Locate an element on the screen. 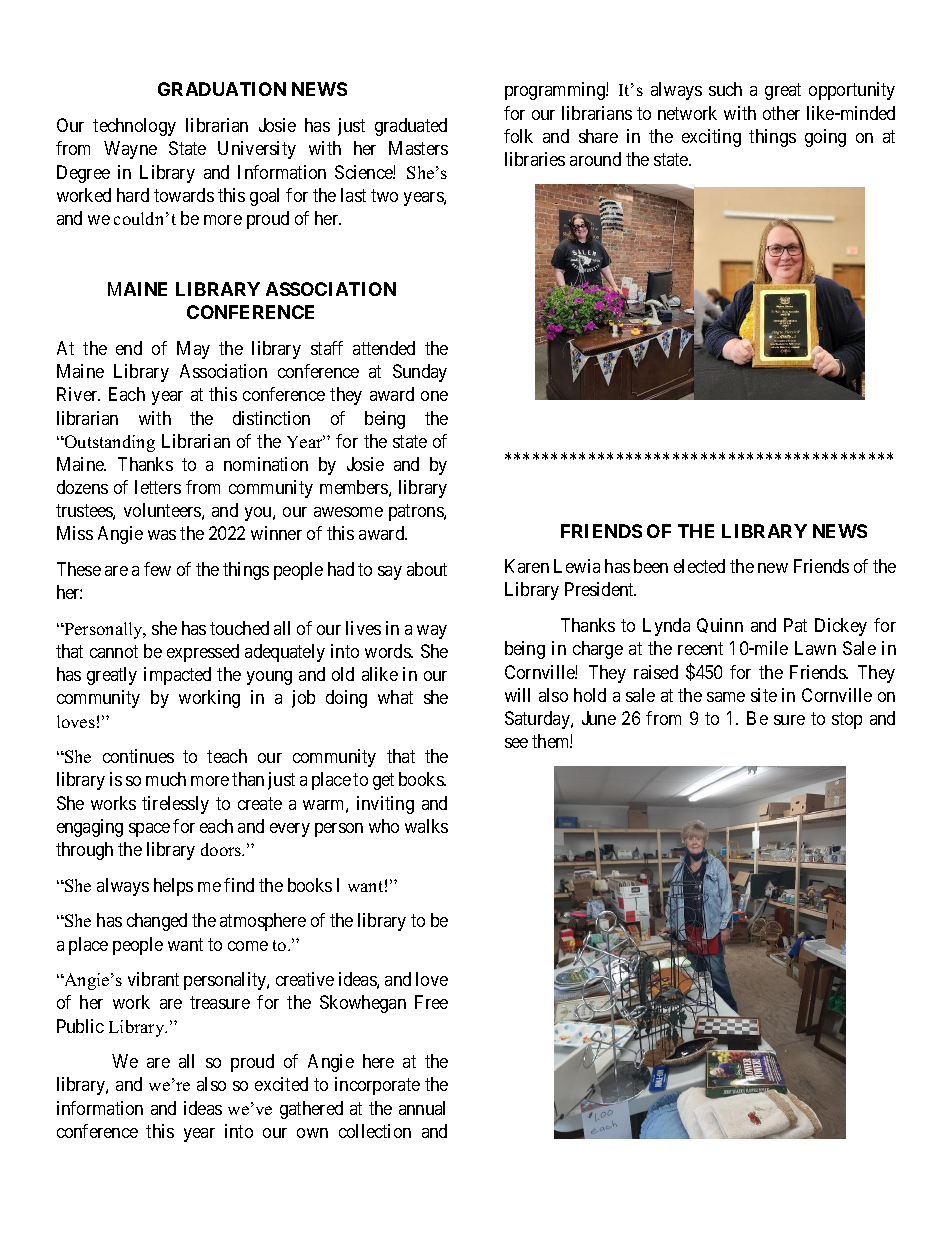  Quinn is located at coordinates (720, 625).
